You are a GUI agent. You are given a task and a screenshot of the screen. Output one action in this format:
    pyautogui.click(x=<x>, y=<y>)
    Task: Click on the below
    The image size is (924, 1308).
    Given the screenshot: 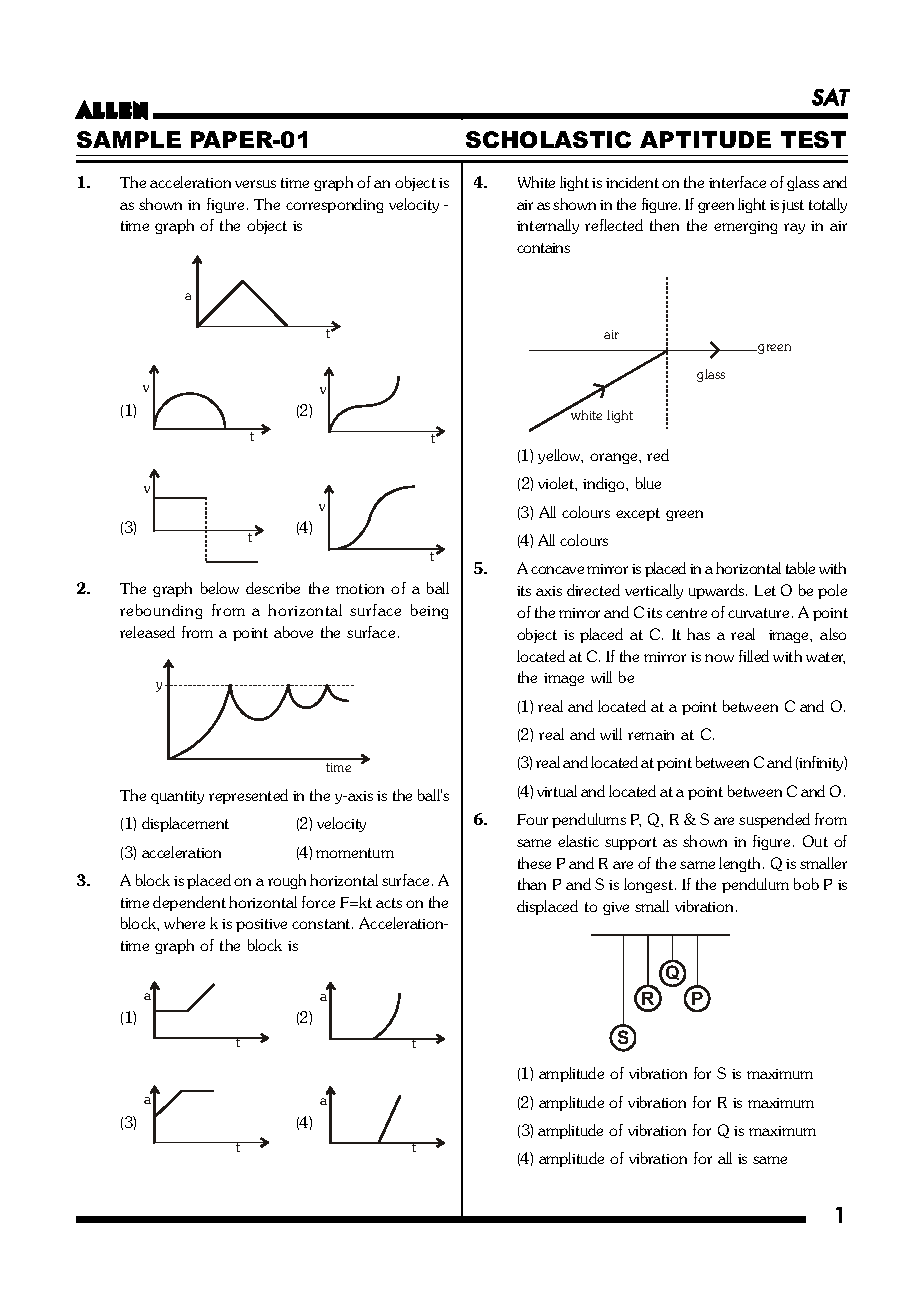 What is the action you would take?
    pyautogui.click(x=220, y=588)
